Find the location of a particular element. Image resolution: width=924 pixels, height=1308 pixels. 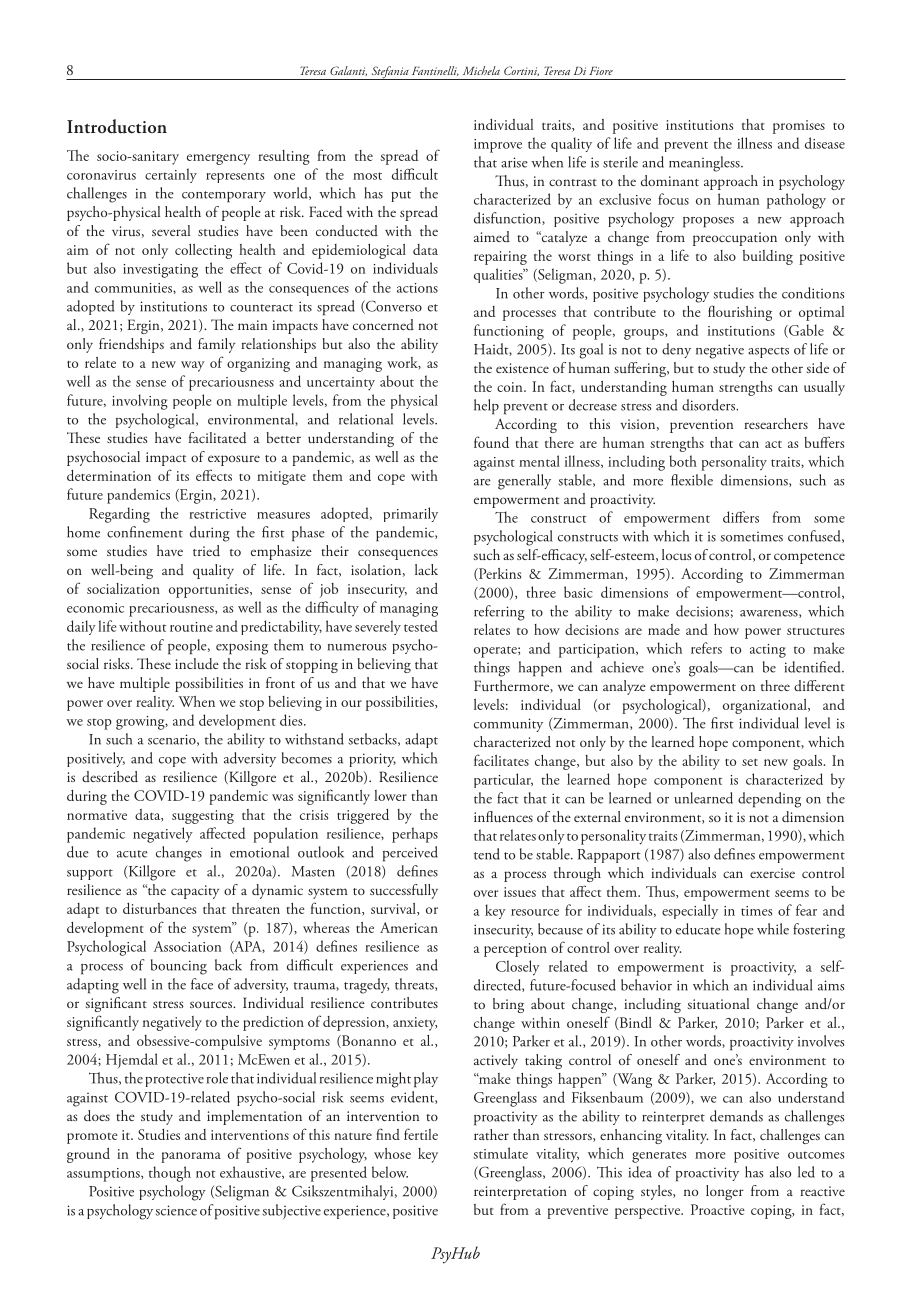

improve is located at coordinates (498, 146).
